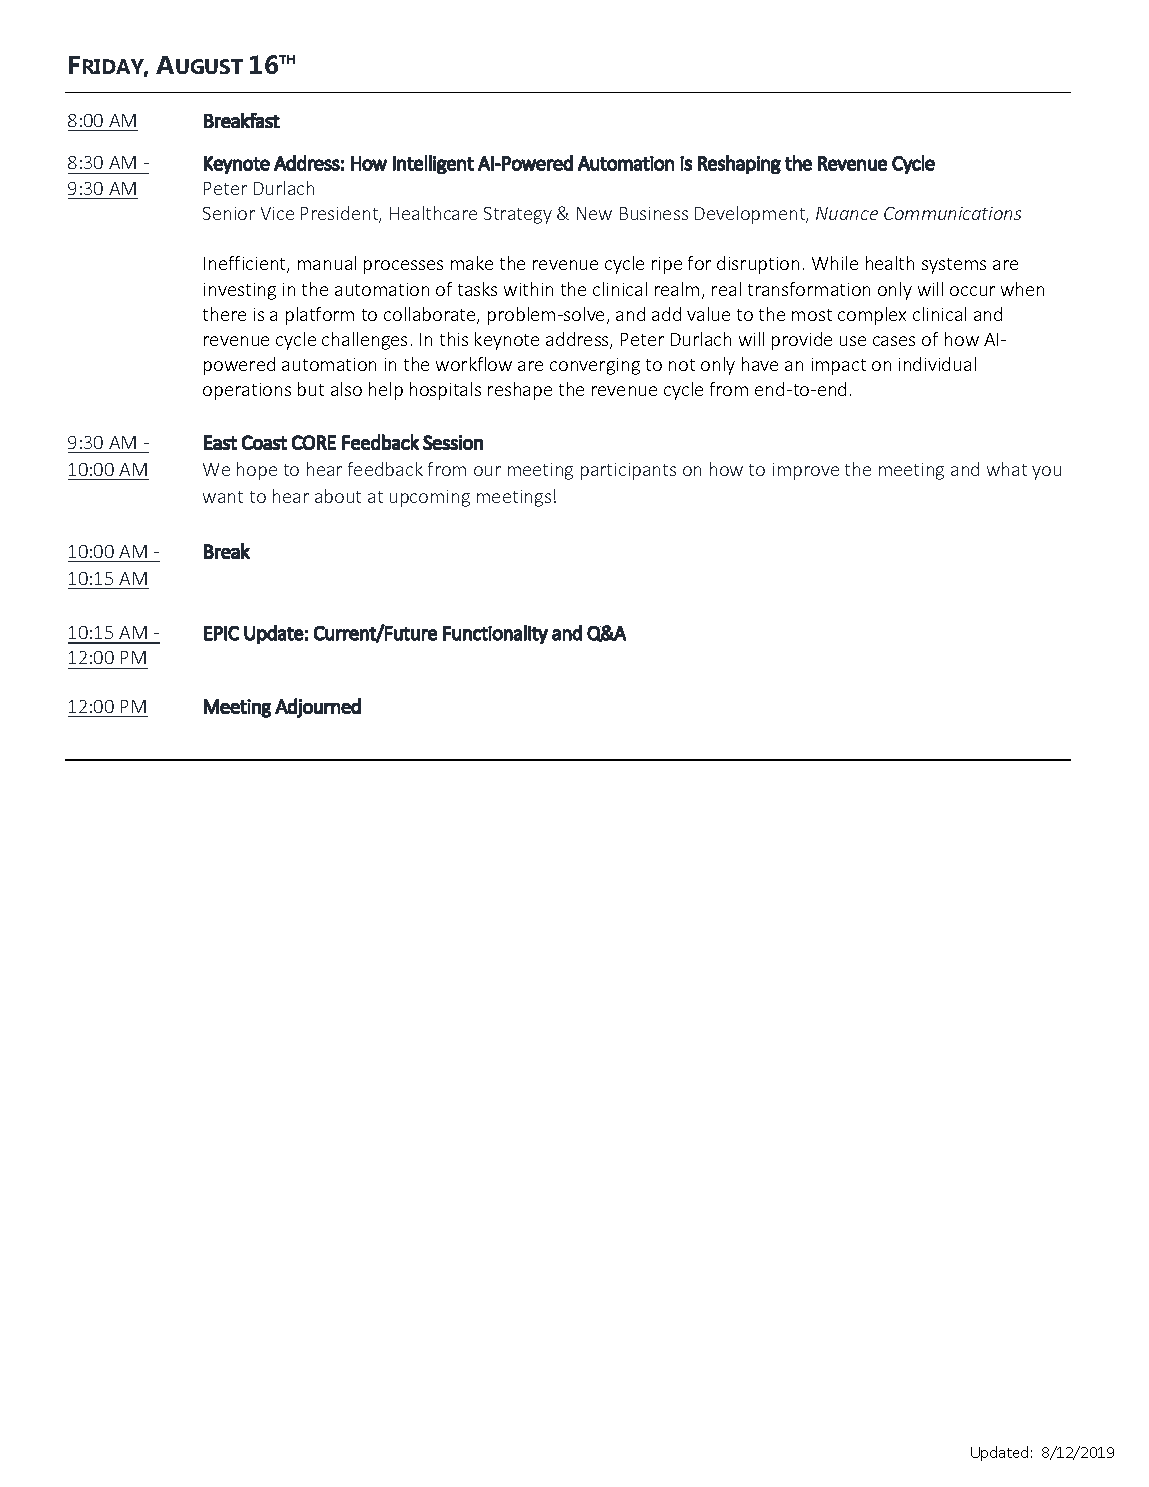  What do you see at coordinates (257, 471) in the page?
I see `hope` at bounding box center [257, 471].
